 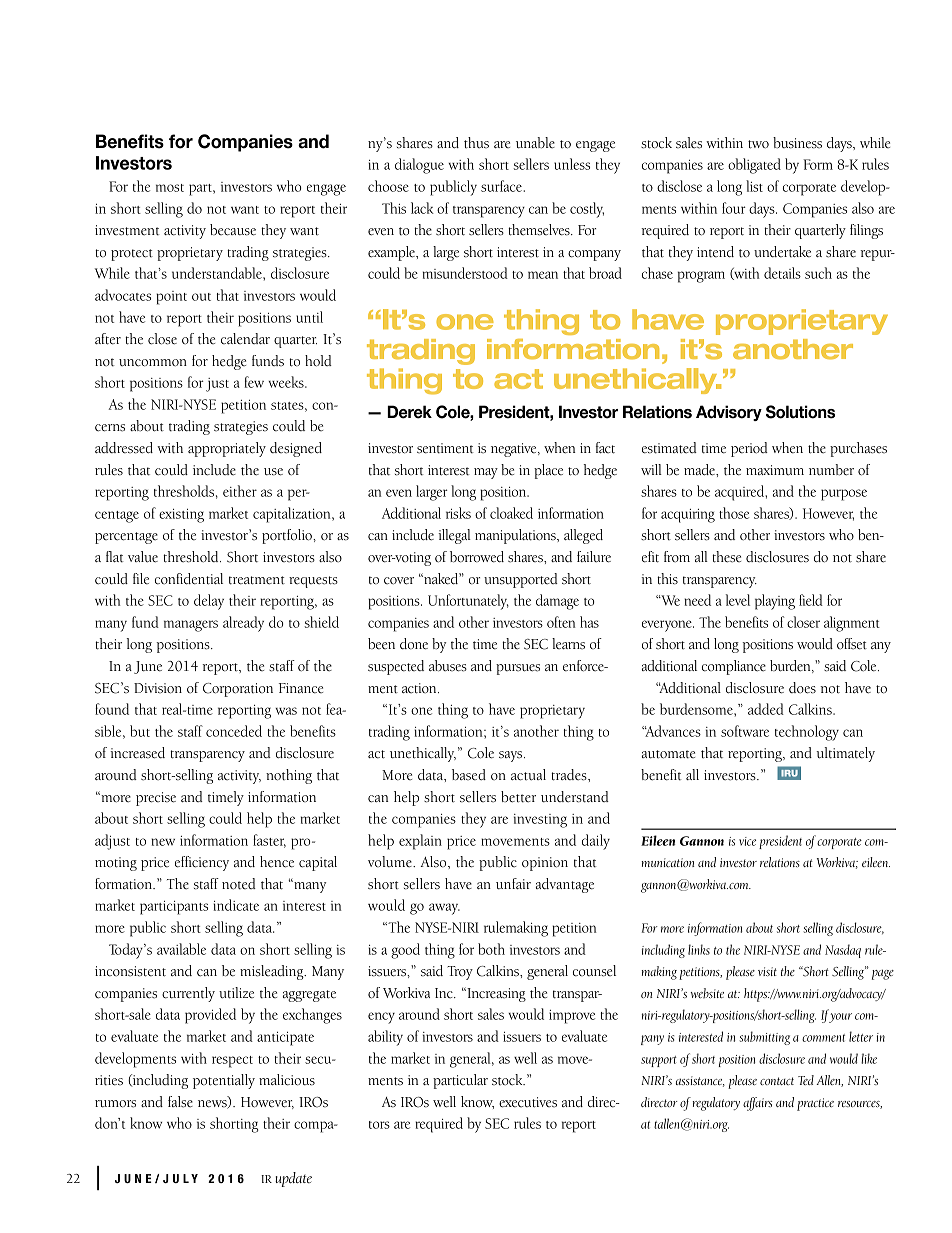 What do you see at coordinates (802, 688) in the page?
I see `does` at bounding box center [802, 688].
